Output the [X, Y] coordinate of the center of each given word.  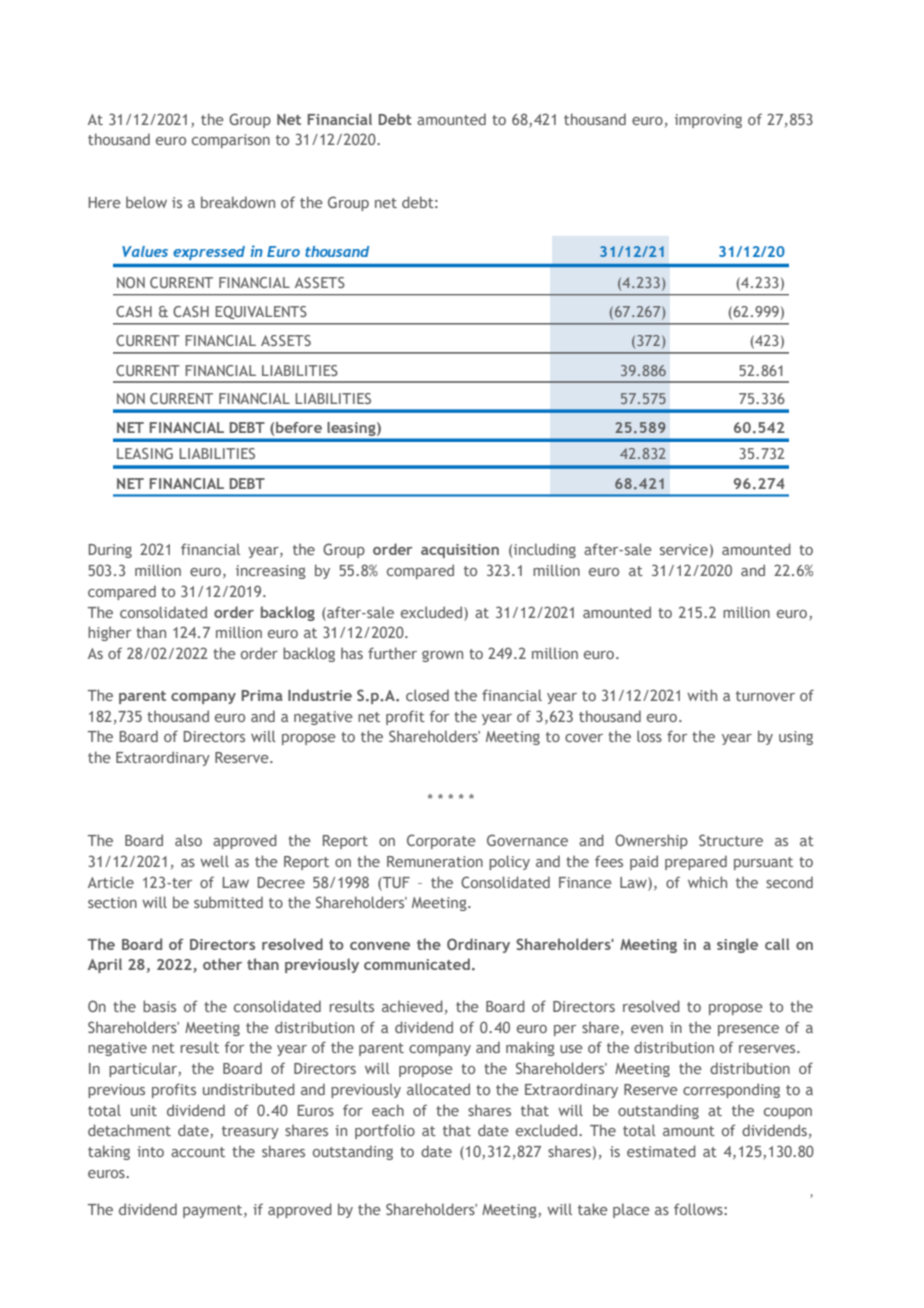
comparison [231, 141]
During [110, 551]
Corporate [441, 841]
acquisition [460, 551]
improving [708, 121]
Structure [731, 840]
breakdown [238, 202]
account [198, 1152]
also [188, 840]
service [684, 549]
